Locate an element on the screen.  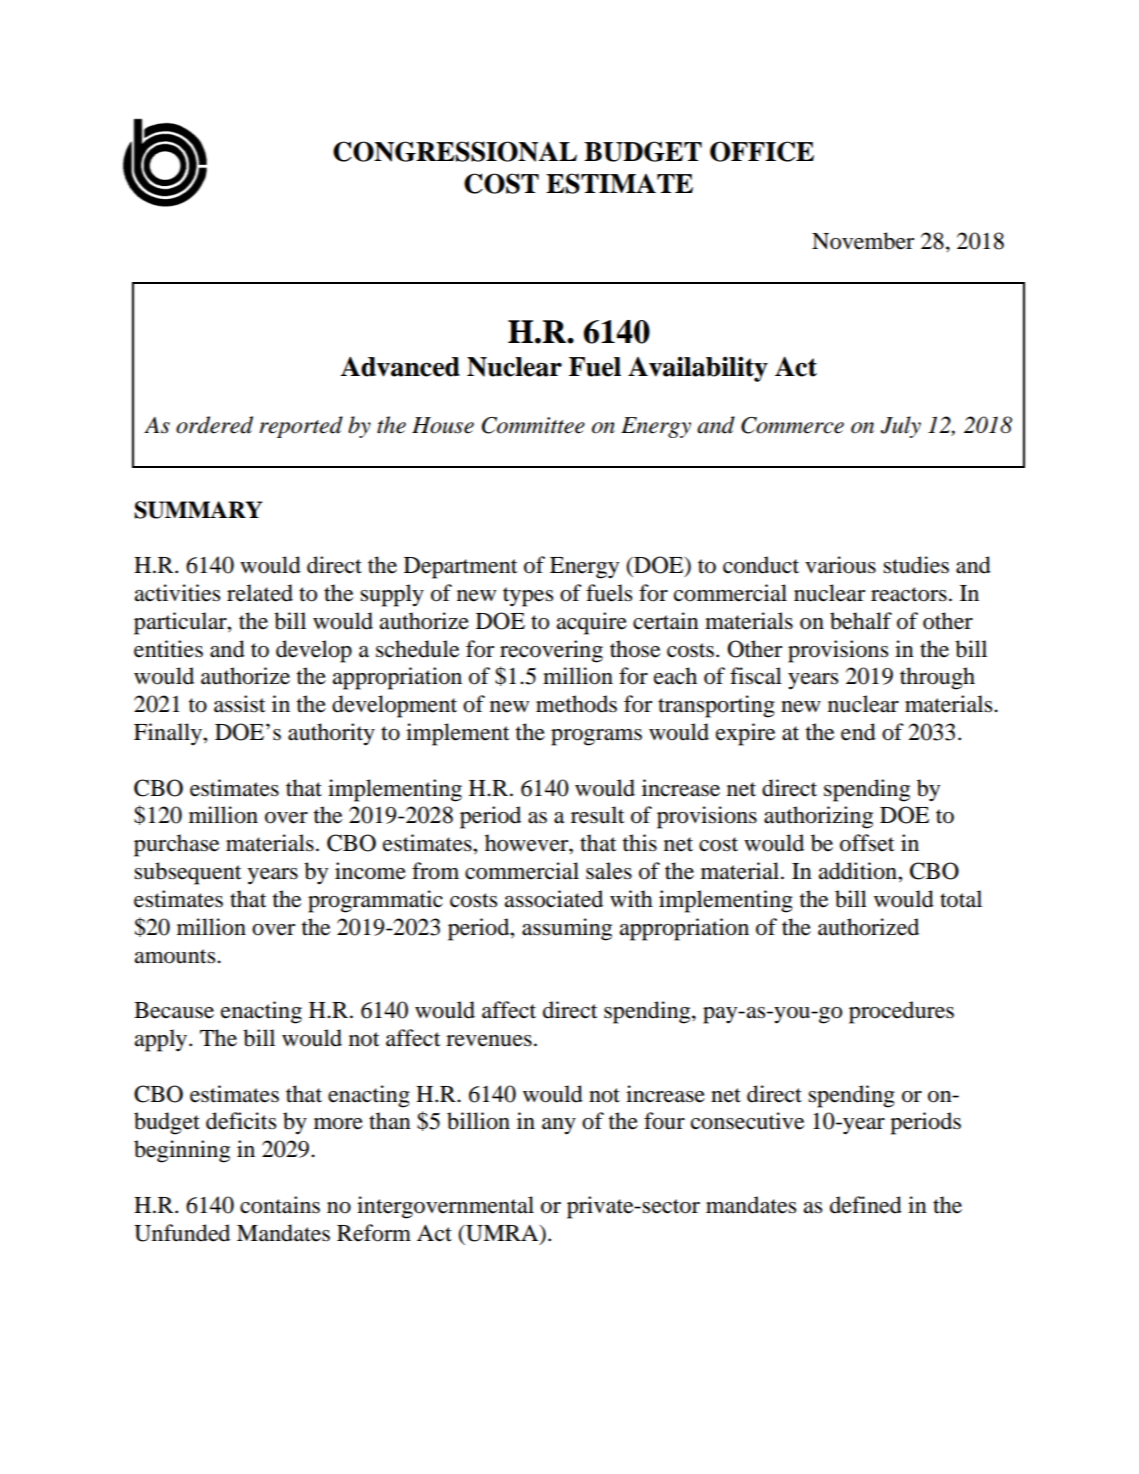
contains is located at coordinates (280, 1205).
